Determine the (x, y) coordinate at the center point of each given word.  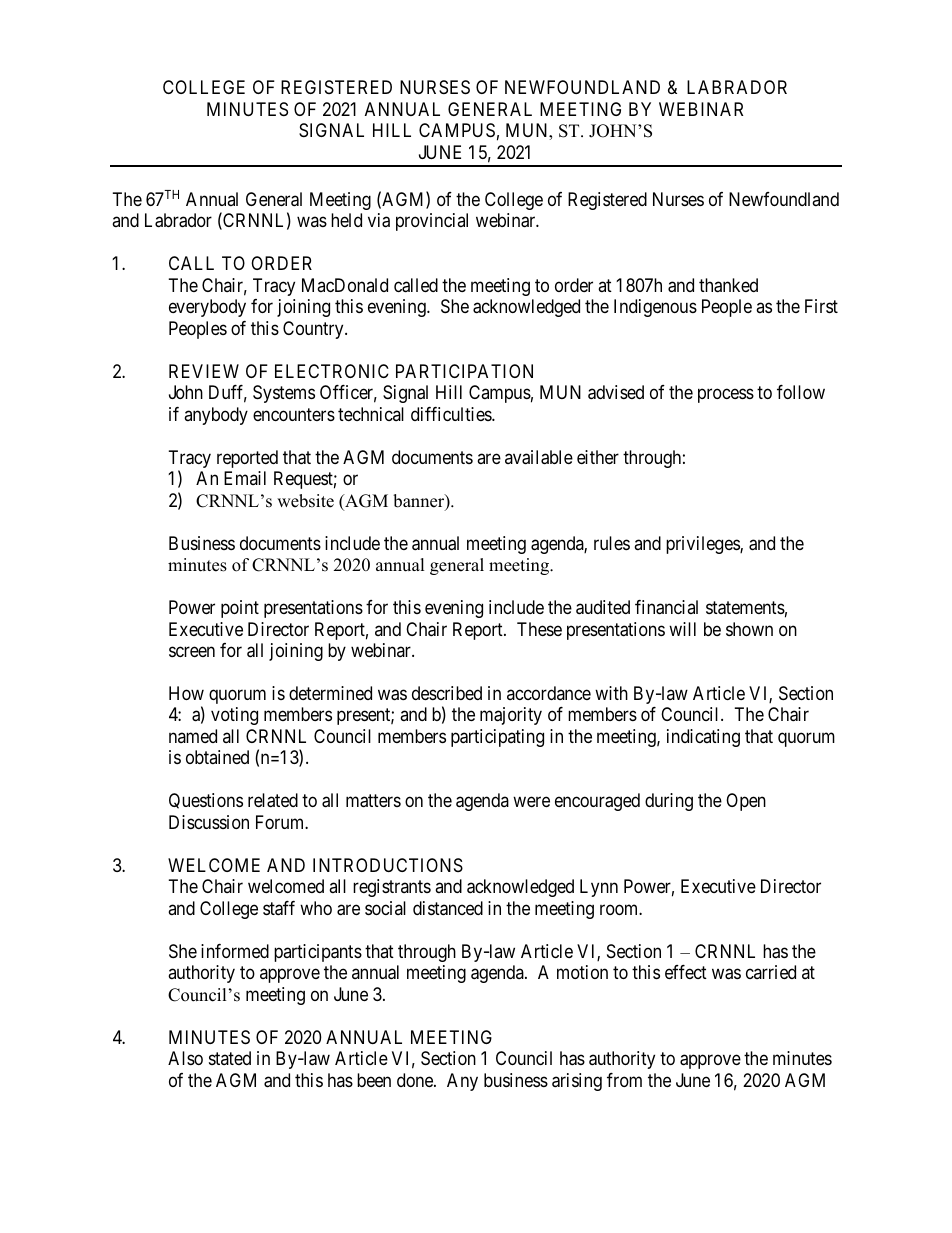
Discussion (209, 822)
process (726, 396)
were (531, 802)
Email (245, 478)
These (539, 629)
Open (746, 802)
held (346, 220)
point (240, 609)
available (539, 457)
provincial (432, 222)
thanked (728, 285)
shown (749, 629)
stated (230, 1058)
